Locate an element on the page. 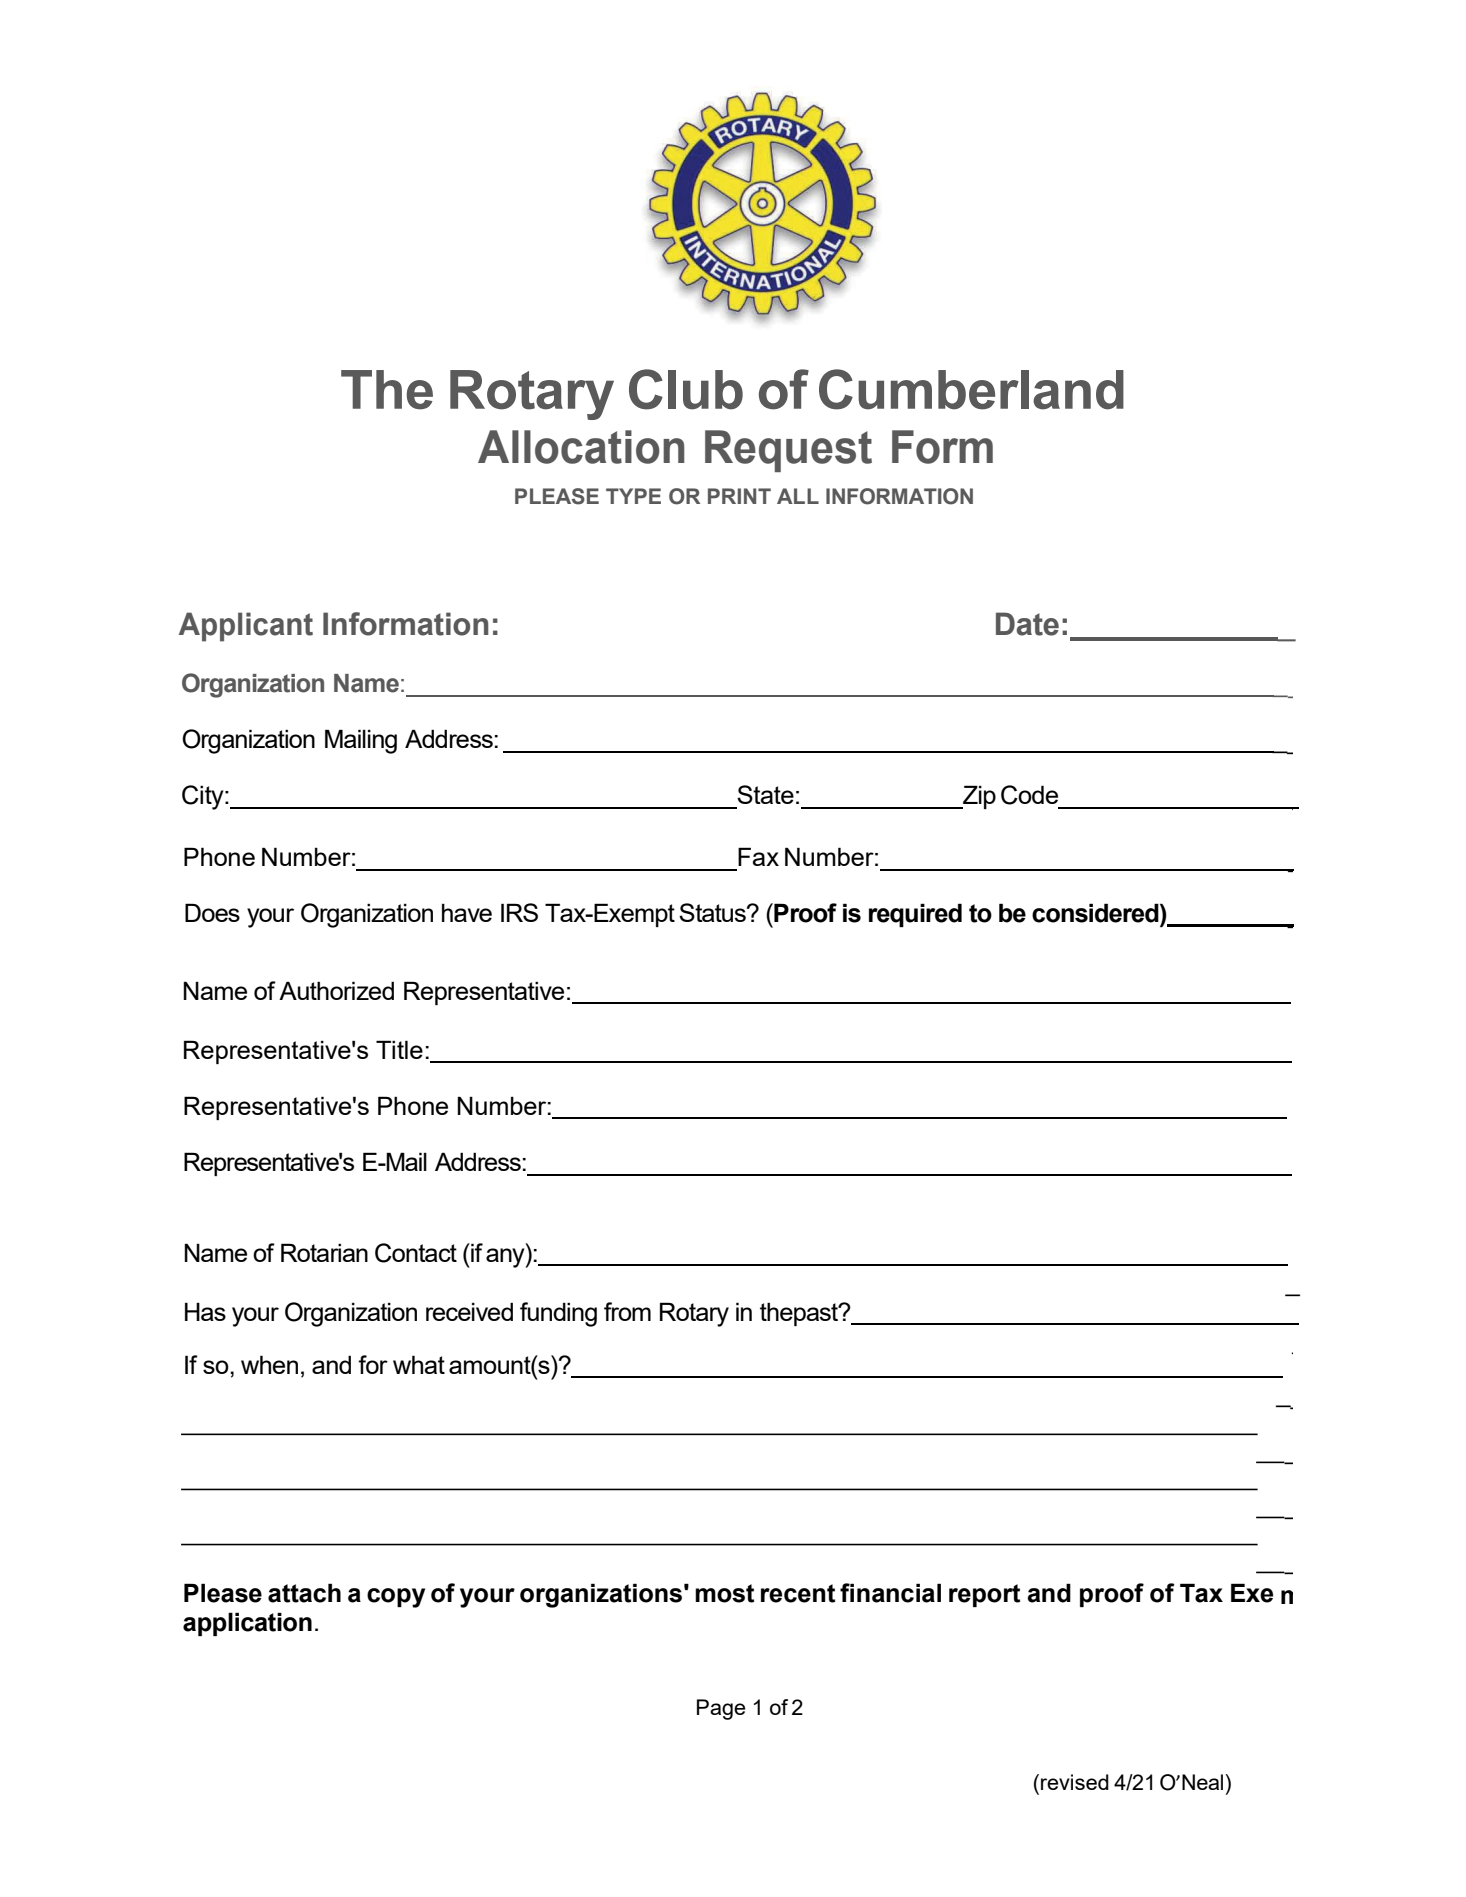  Club is located at coordinates (686, 389).
